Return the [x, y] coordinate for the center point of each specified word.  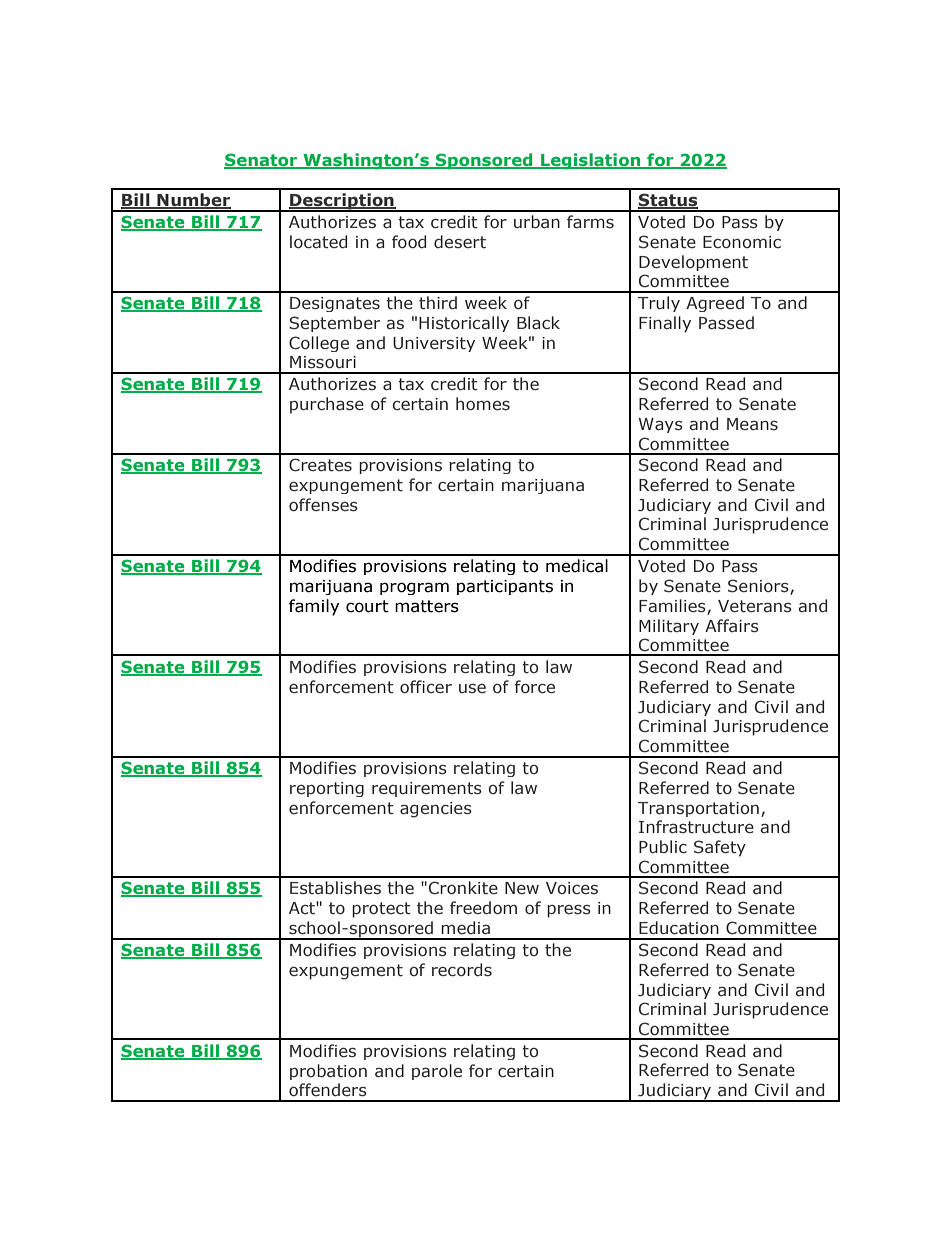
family [314, 607]
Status [668, 201]
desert [460, 242]
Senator [261, 161]
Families [672, 606]
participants [505, 587]
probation [328, 1072]
